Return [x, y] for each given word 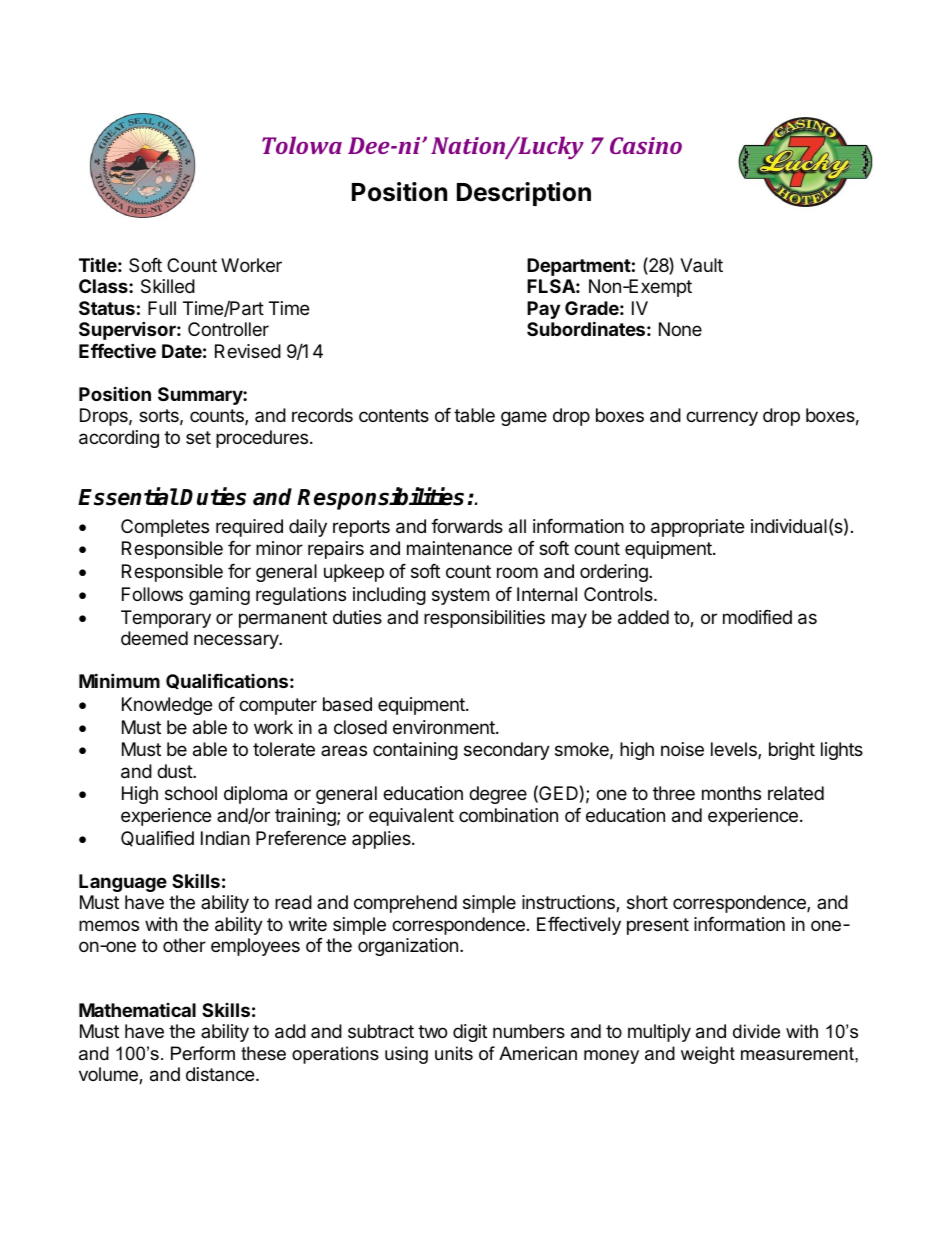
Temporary [166, 619]
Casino [646, 145]
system [460, 596]
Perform [203, 1053]
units [454, 1053]
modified [757, 617]
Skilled [168, 286]
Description [524, 194]
